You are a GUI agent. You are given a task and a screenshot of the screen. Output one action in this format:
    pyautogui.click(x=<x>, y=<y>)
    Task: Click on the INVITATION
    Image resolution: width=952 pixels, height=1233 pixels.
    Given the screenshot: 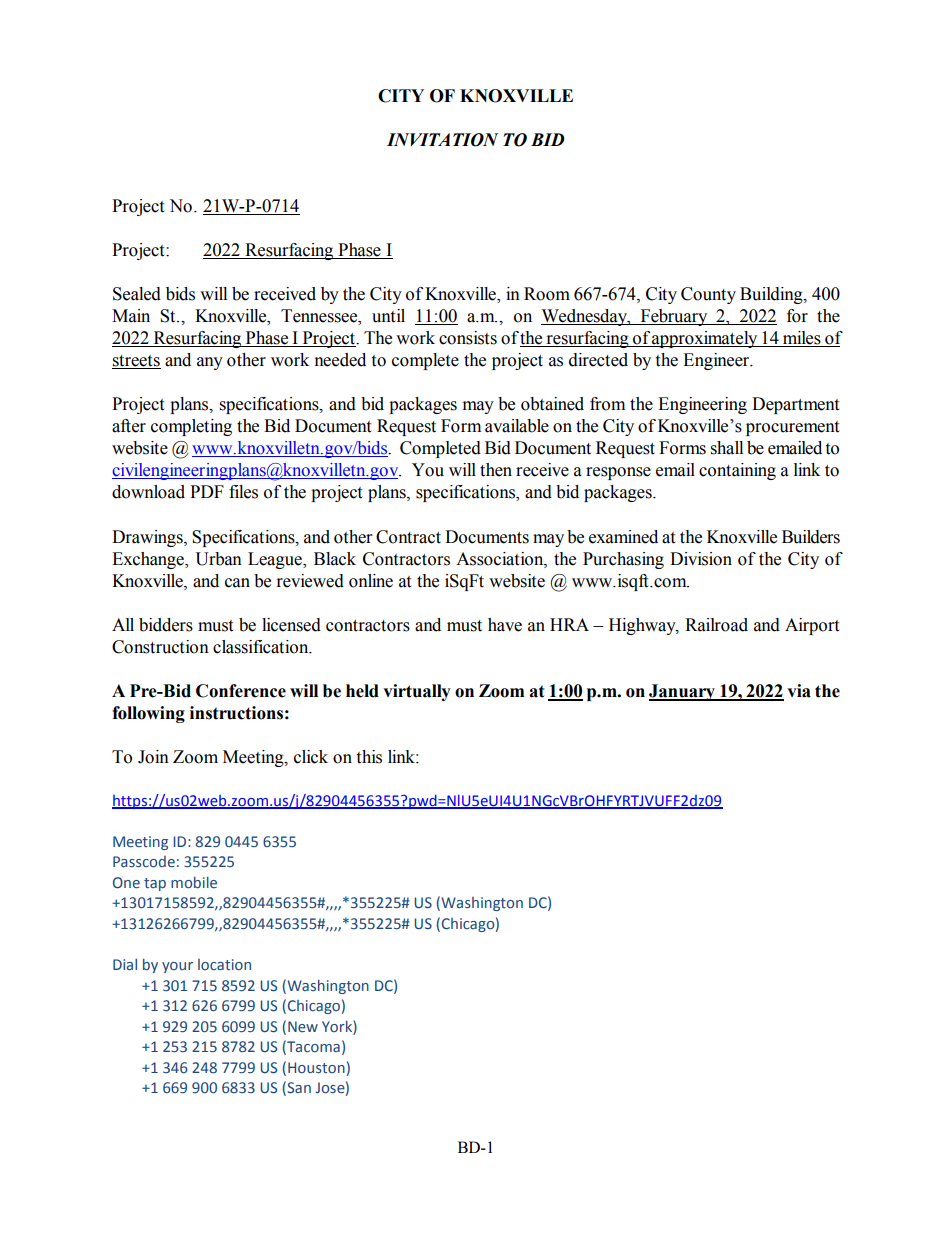 What is the action you would take?
    pyautogui.click(x=442, y=140)
